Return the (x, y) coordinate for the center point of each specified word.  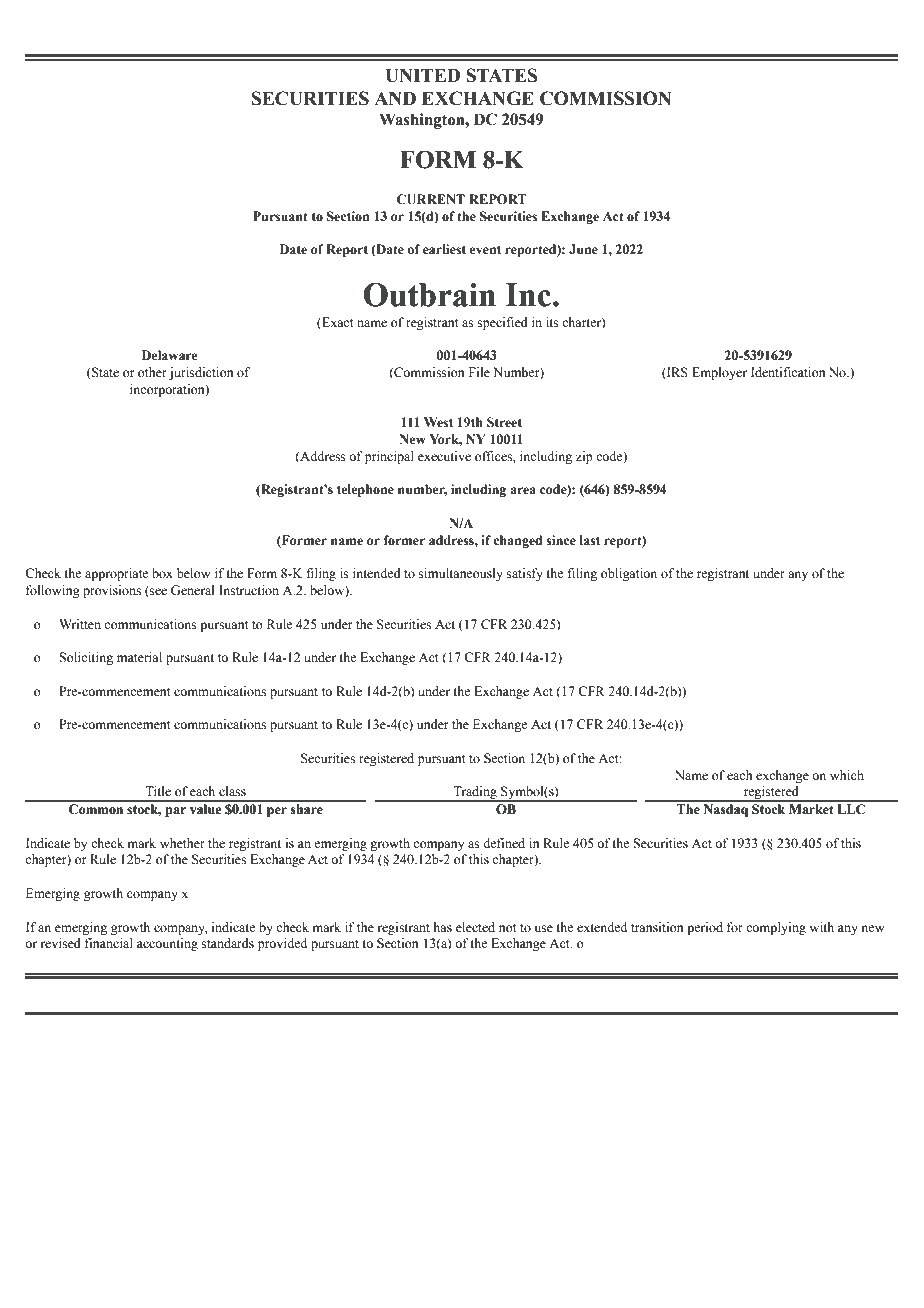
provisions (112, 591)
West (438, 422)
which (847, 775)
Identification (788, 372)
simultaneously (461, 574)
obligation (629, 574)
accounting (167, 944)
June (583, 249)
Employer (719, 373)
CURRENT (430, 199)
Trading (475, 794)
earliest (444, 249)
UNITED (423, 76)
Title (158, 791)
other (152, 372)
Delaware (169, 355)
